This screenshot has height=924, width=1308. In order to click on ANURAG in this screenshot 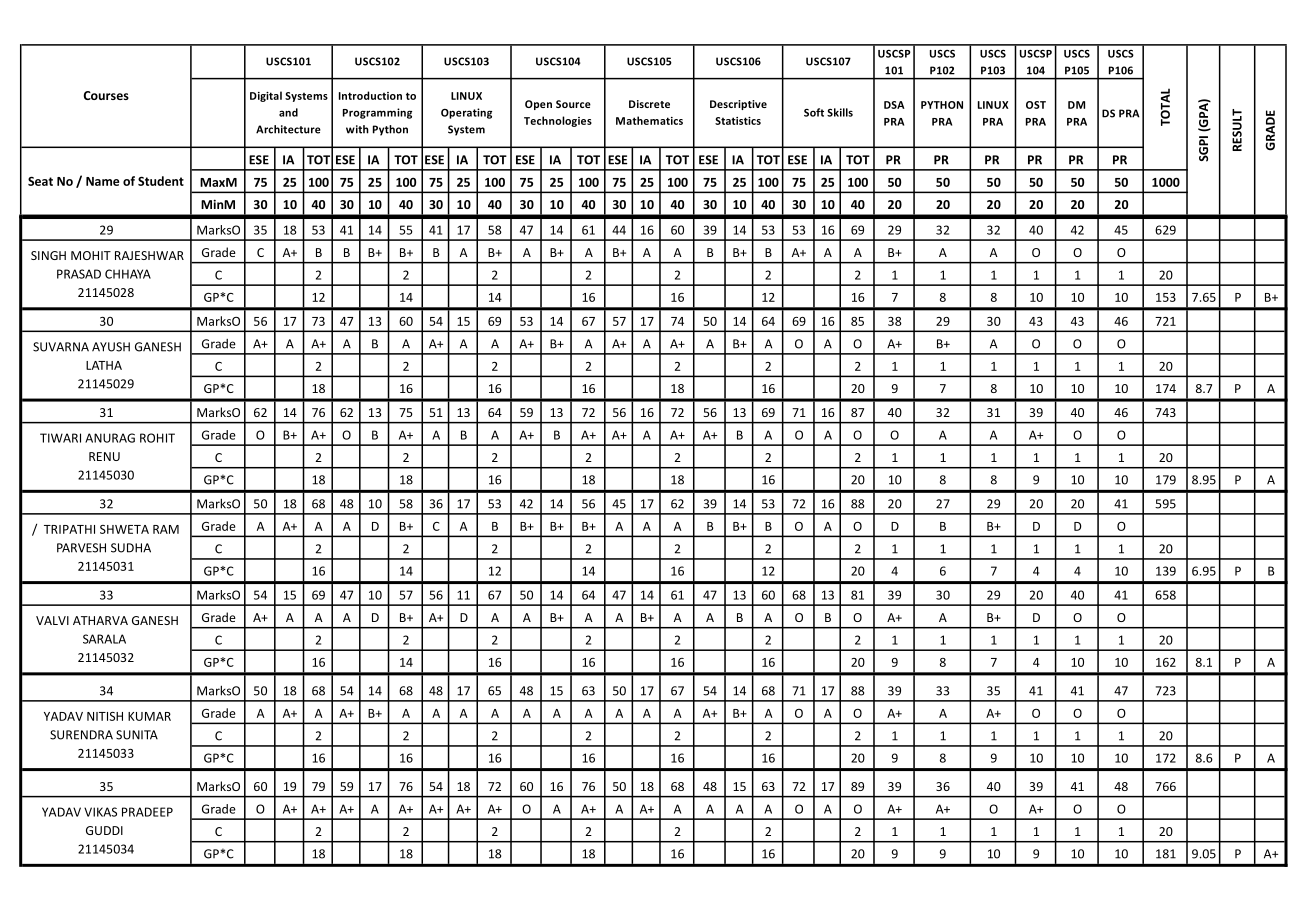, I will do `click(110, 438)`.
